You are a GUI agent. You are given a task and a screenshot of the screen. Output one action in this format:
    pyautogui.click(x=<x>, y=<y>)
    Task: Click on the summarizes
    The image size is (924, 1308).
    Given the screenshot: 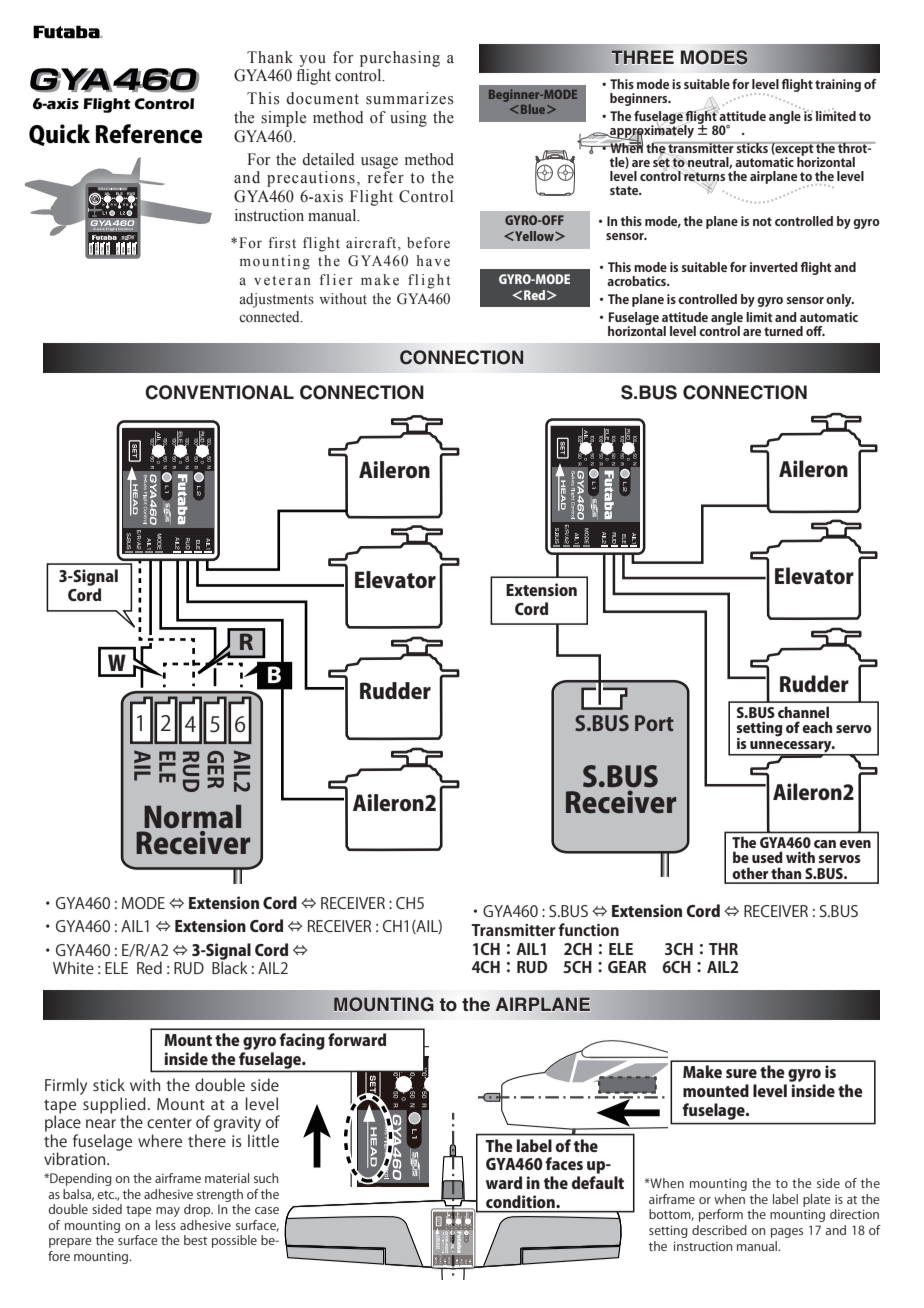 What is the action you would take?
    pyautogui.click(x=409, y=98)
